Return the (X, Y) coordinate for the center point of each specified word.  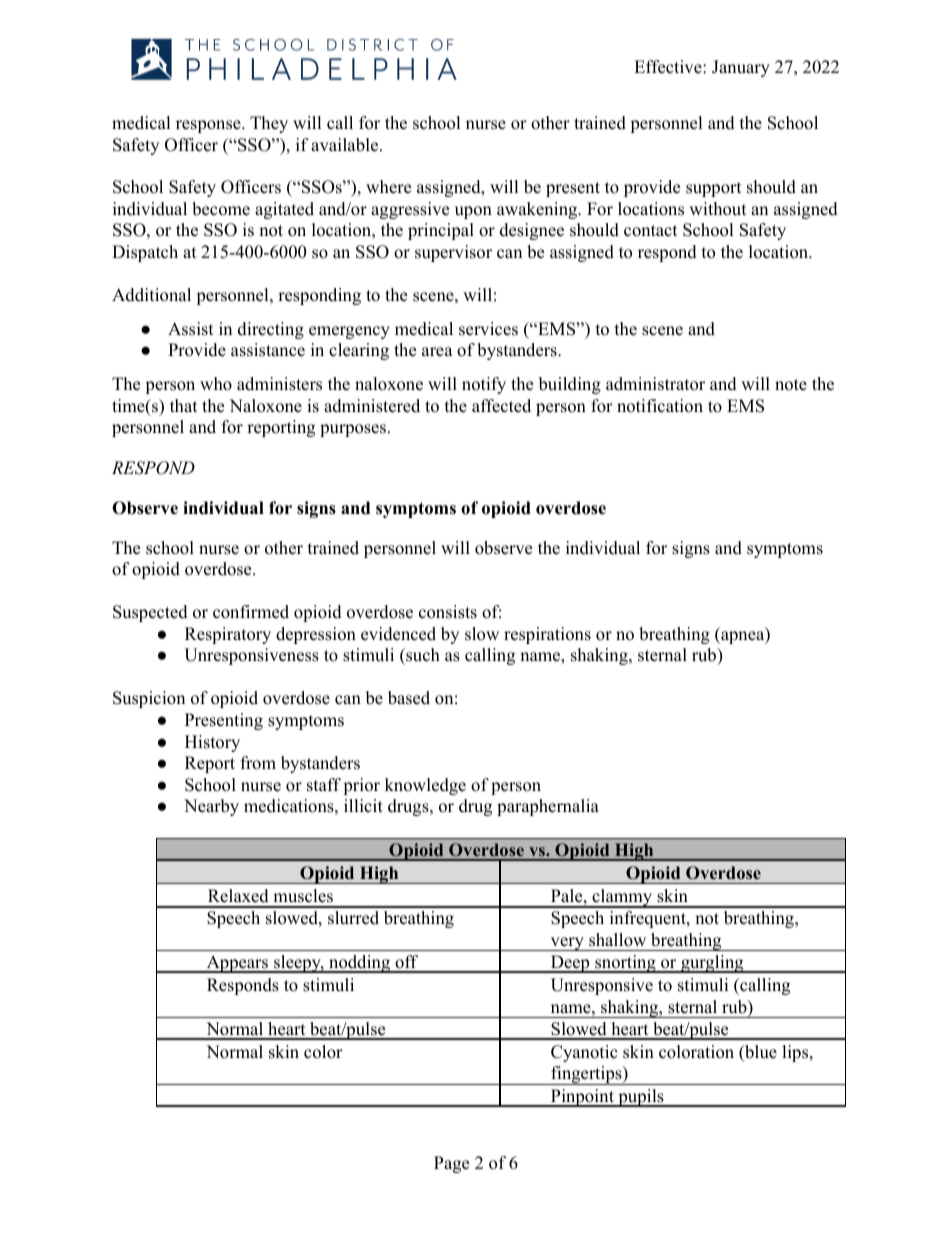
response (209, 126)
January (741, 68)
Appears (237, 964)
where (388, 187)
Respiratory (228, 635)
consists (448, 612)
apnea (742, 637)
